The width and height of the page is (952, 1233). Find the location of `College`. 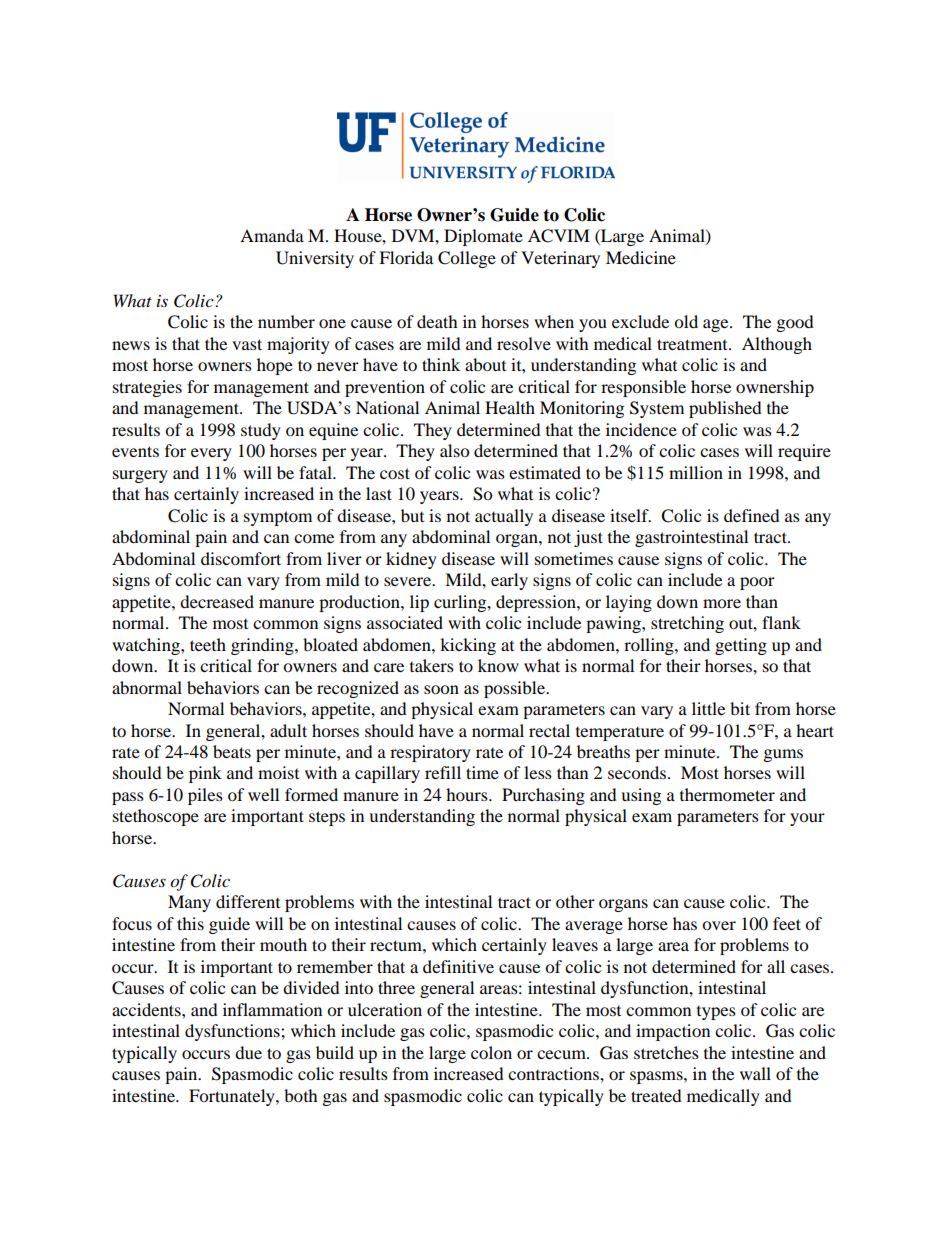

College is located at coordinates (467, 259).
